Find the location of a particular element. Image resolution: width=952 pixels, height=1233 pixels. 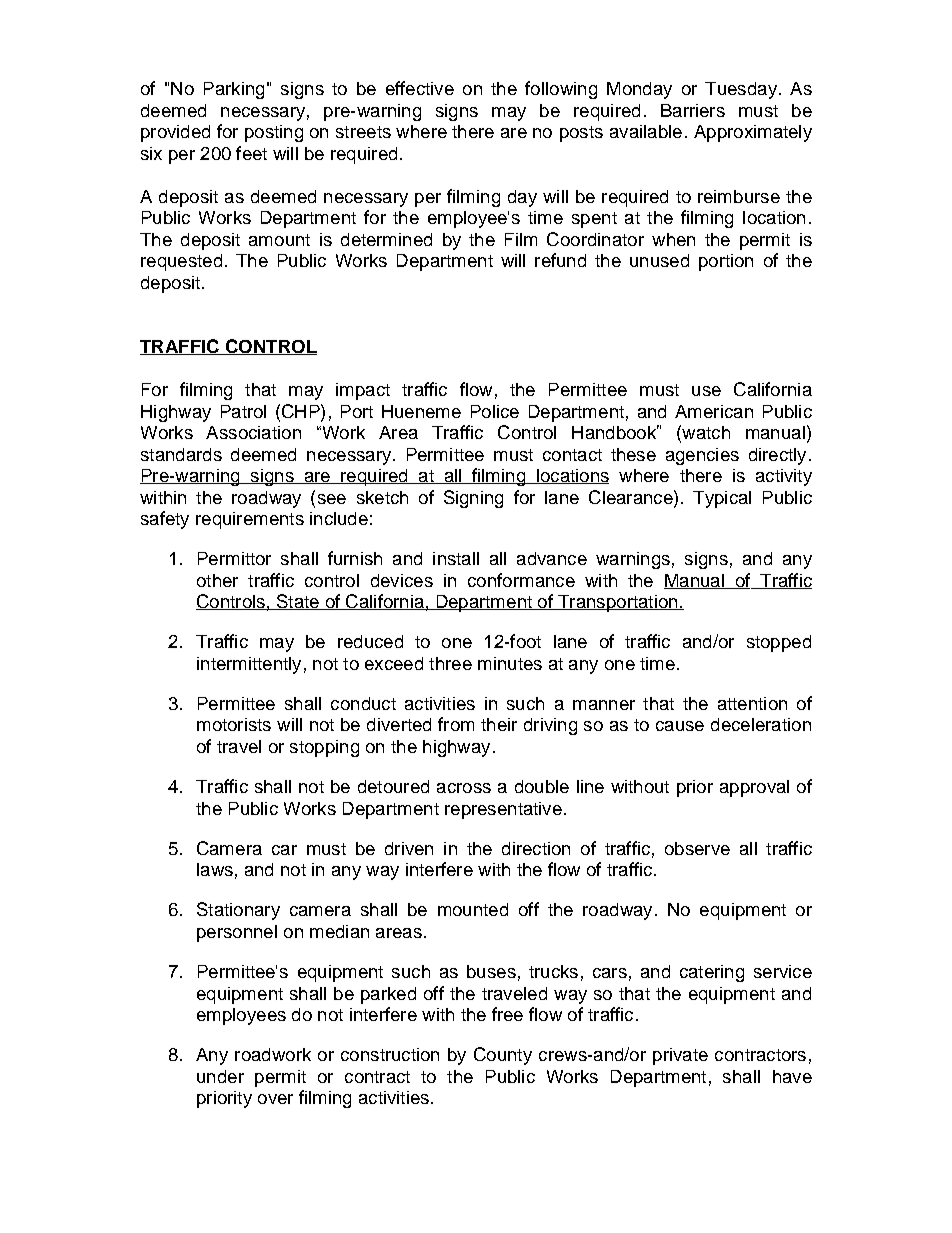

under is located at coordinates (220, 1076).
